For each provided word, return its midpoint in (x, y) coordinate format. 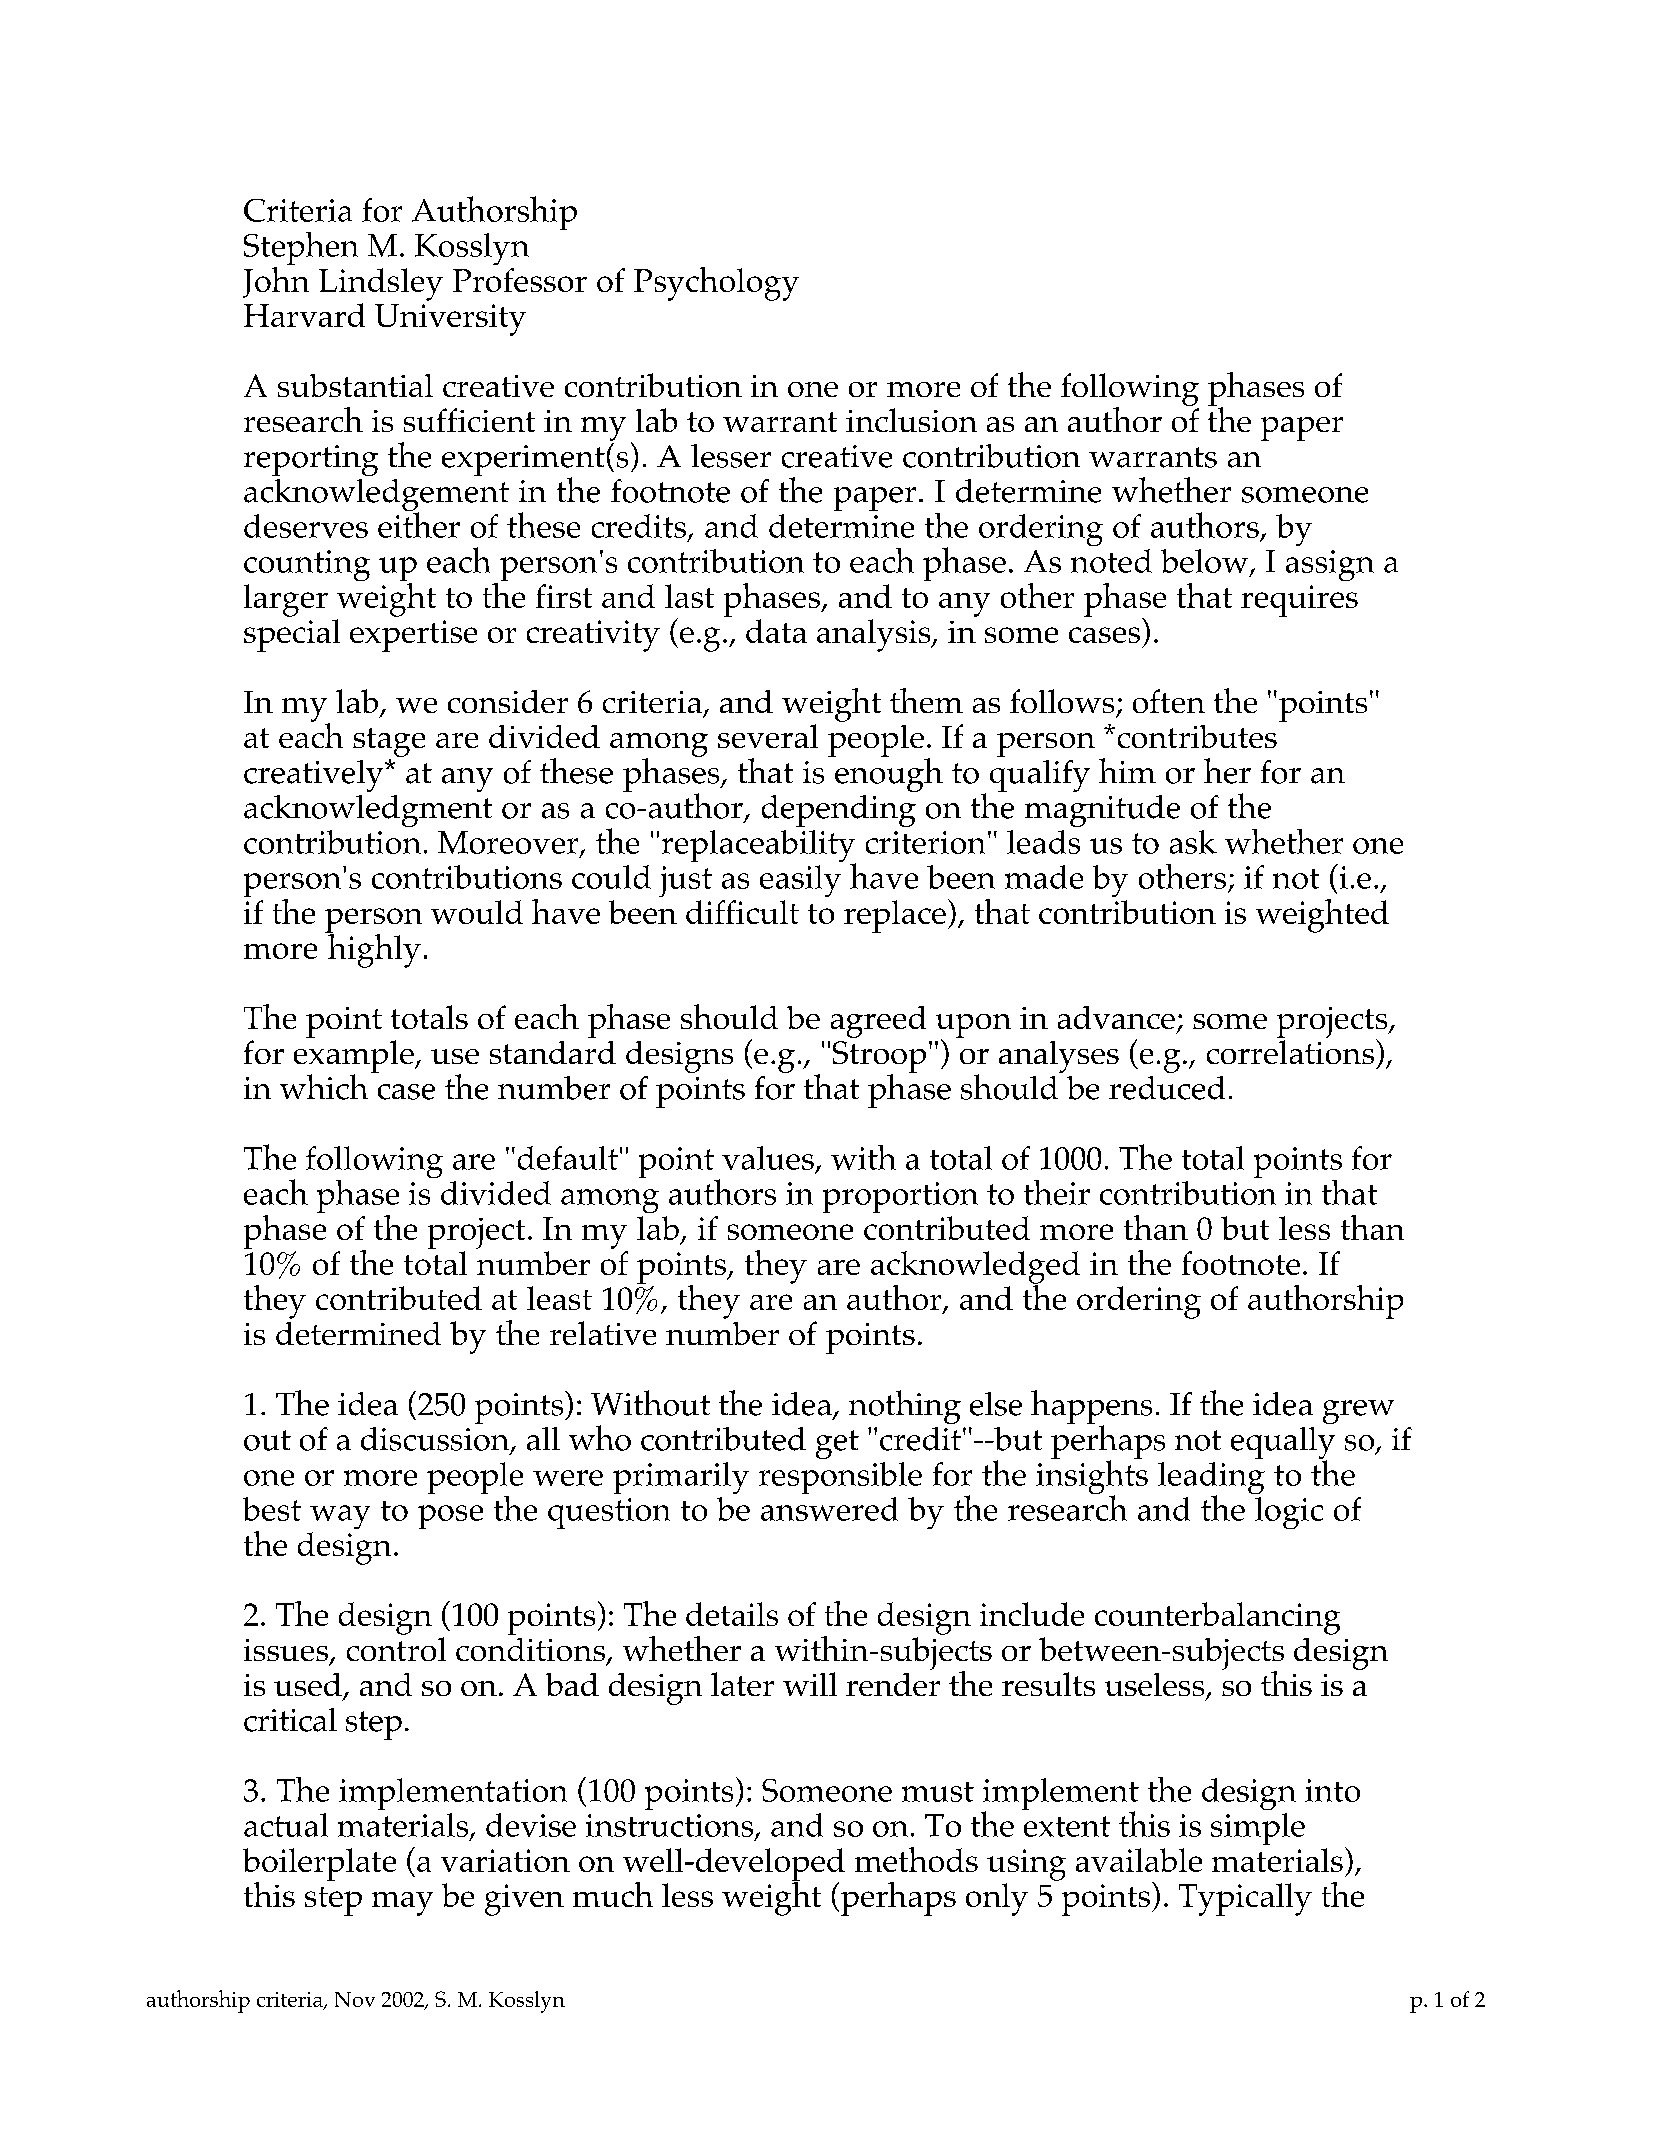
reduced (1167, 1088)
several (768, 736)
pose (450, 1517)
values (768, 1158)
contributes (1197, 736)
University (450, 320)
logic (1289, 1513)
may (402, 1904)
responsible (840, 1478)
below (1206, 562)
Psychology (716, 284)
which (324, 1087)
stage (389, 742)
